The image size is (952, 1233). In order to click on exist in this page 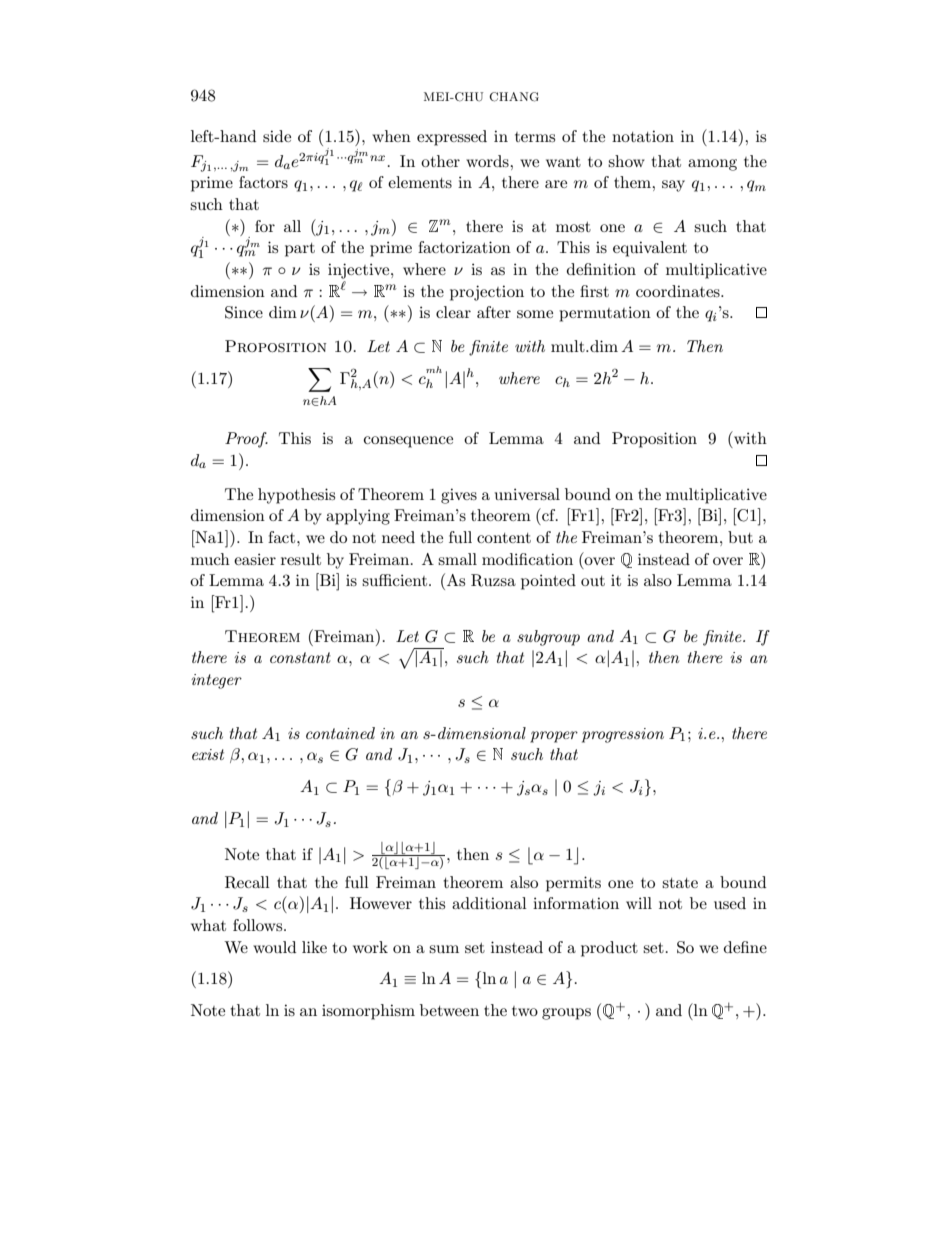, I will do `click(208, 754)`.
